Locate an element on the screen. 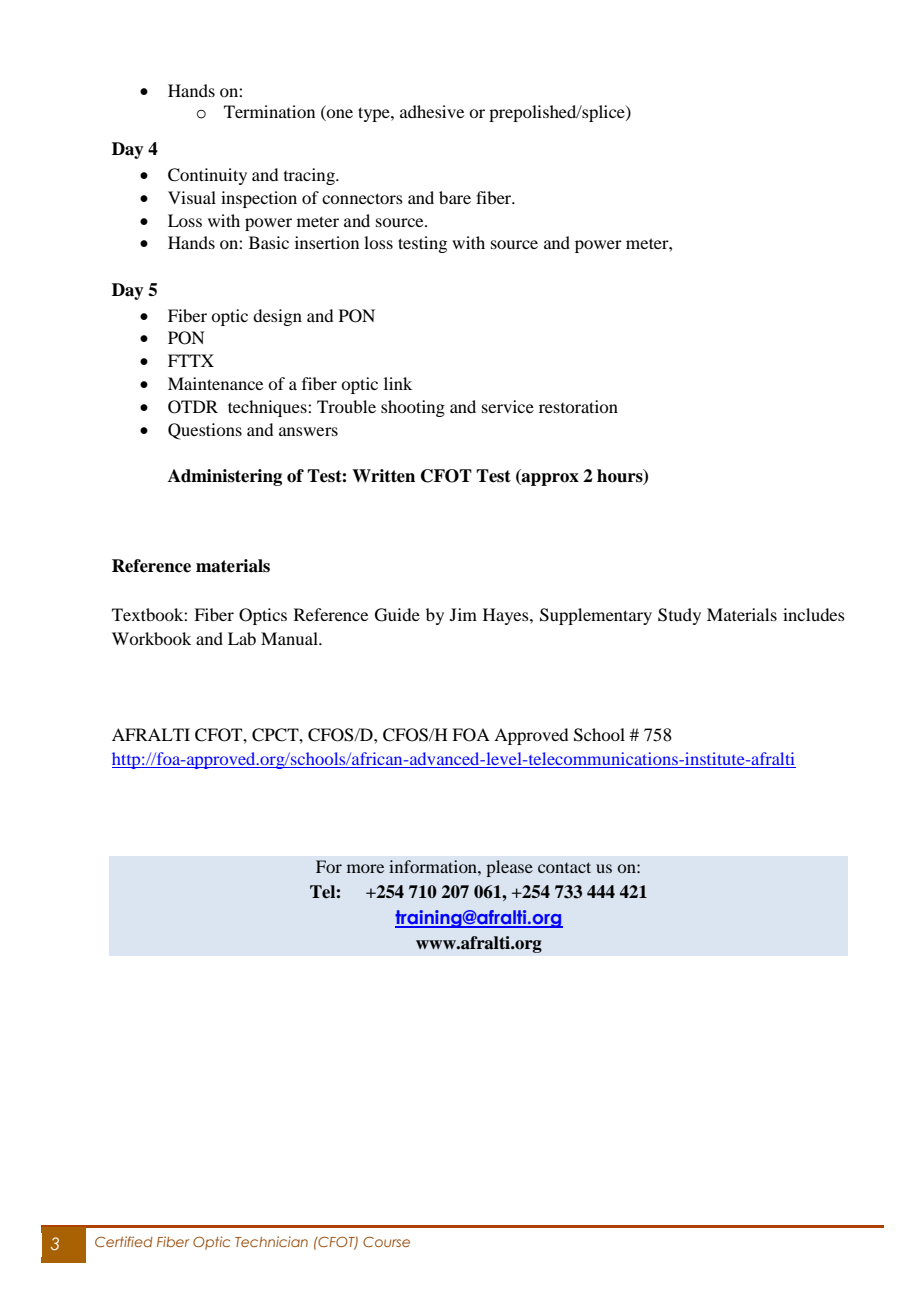 The width and height of the screenshot is (924, 1309). Continuity is located at coordinates (207, 176).
